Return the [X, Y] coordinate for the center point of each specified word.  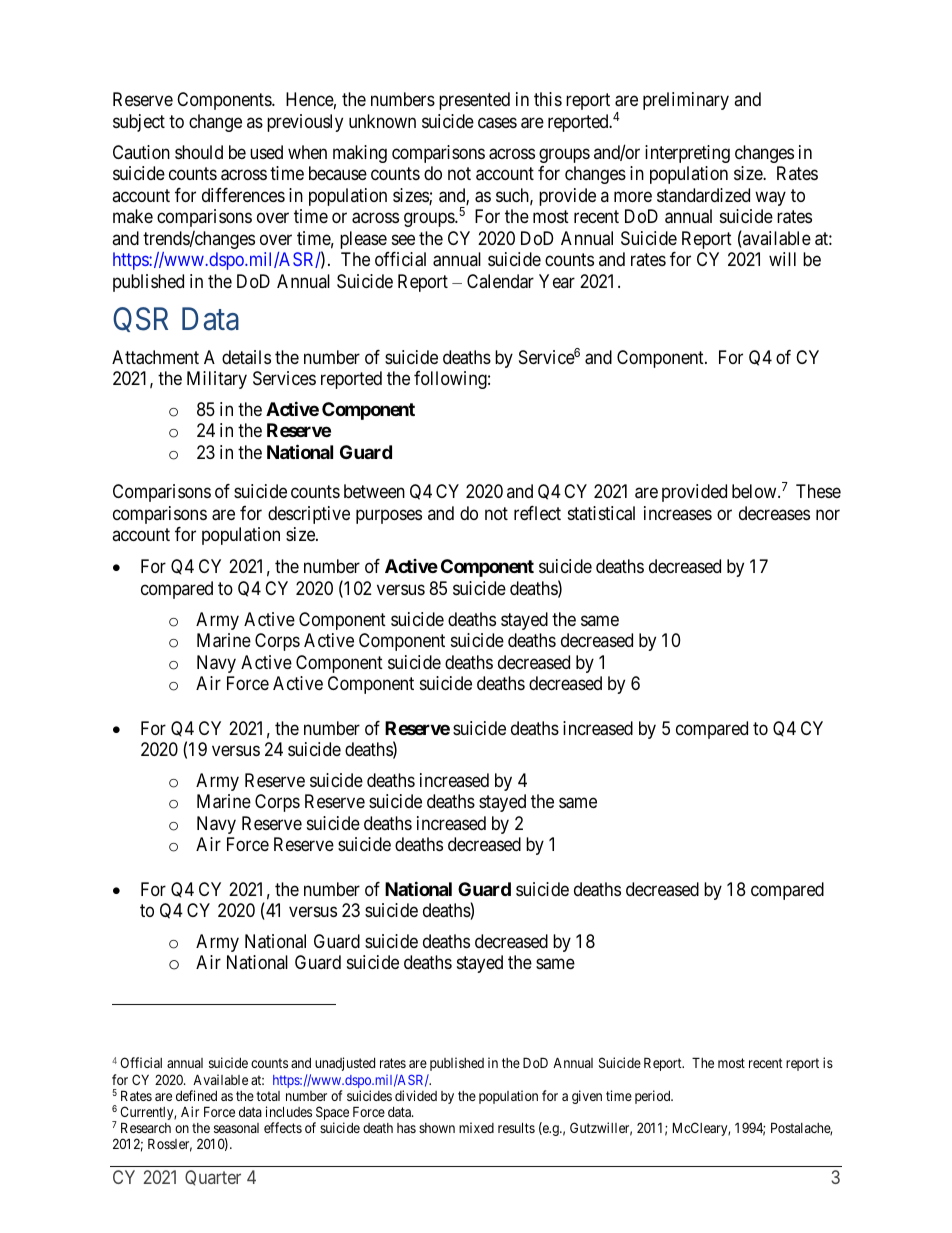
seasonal [236, 1128]
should [199, 152]
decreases [774, 513]
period [654, 1097]
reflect [537, 513]
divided [416, 1095]
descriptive [309, 515]
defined [196, 1095]
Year [557, 281]
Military [217, 380]
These [818, 491]
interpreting [687, 154]
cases [497, 123]
